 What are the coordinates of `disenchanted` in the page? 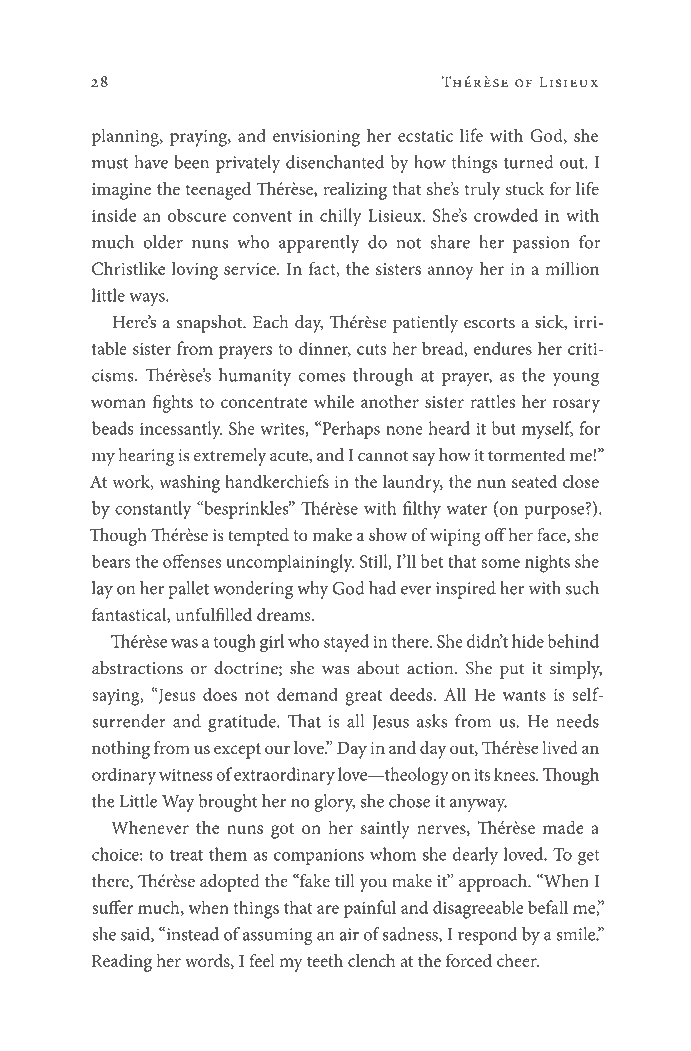 It's located at (335, 162).
